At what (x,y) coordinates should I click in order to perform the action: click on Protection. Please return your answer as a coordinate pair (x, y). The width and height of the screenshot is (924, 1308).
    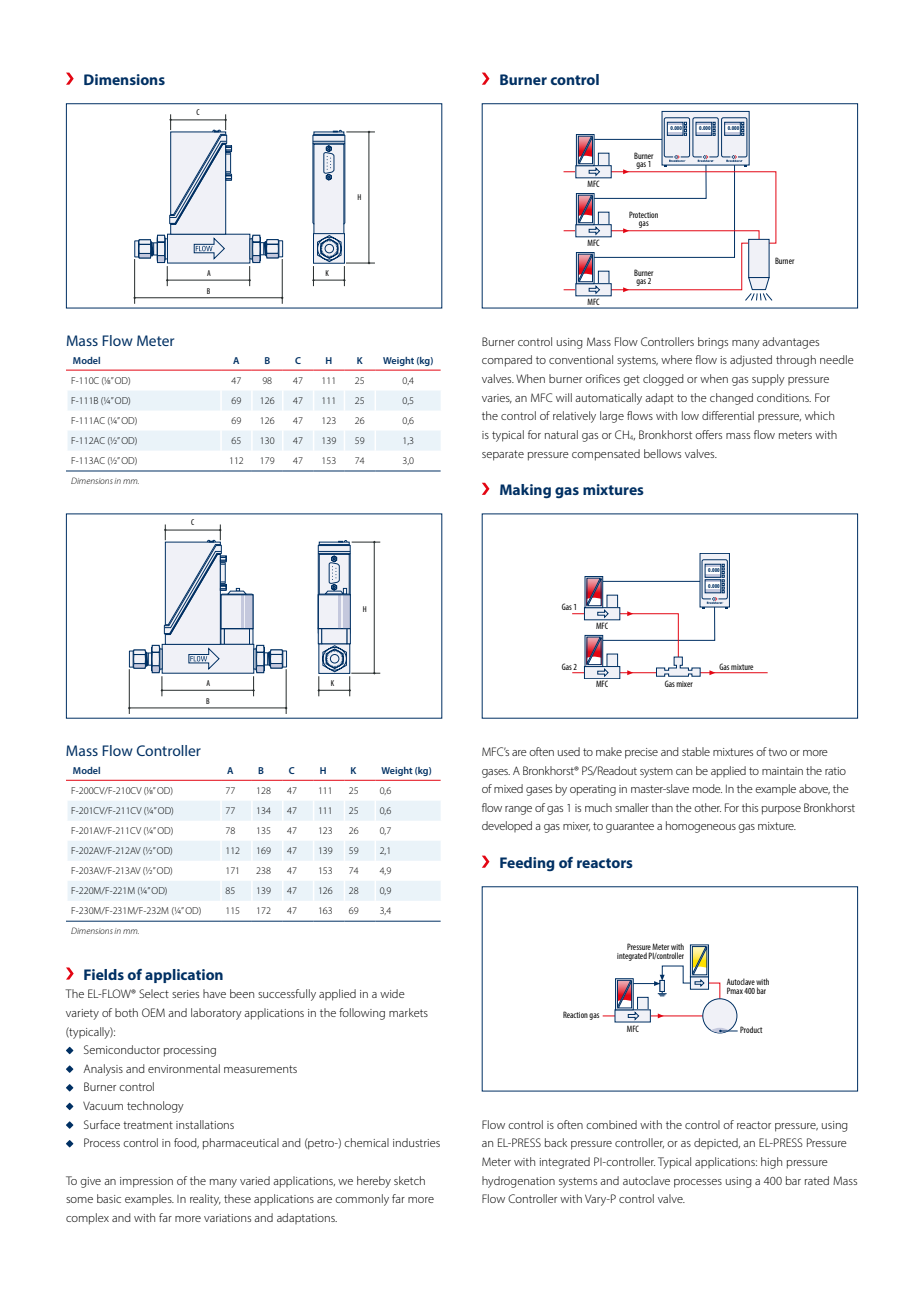
    Looking at the image, I should click on (643, 214).
